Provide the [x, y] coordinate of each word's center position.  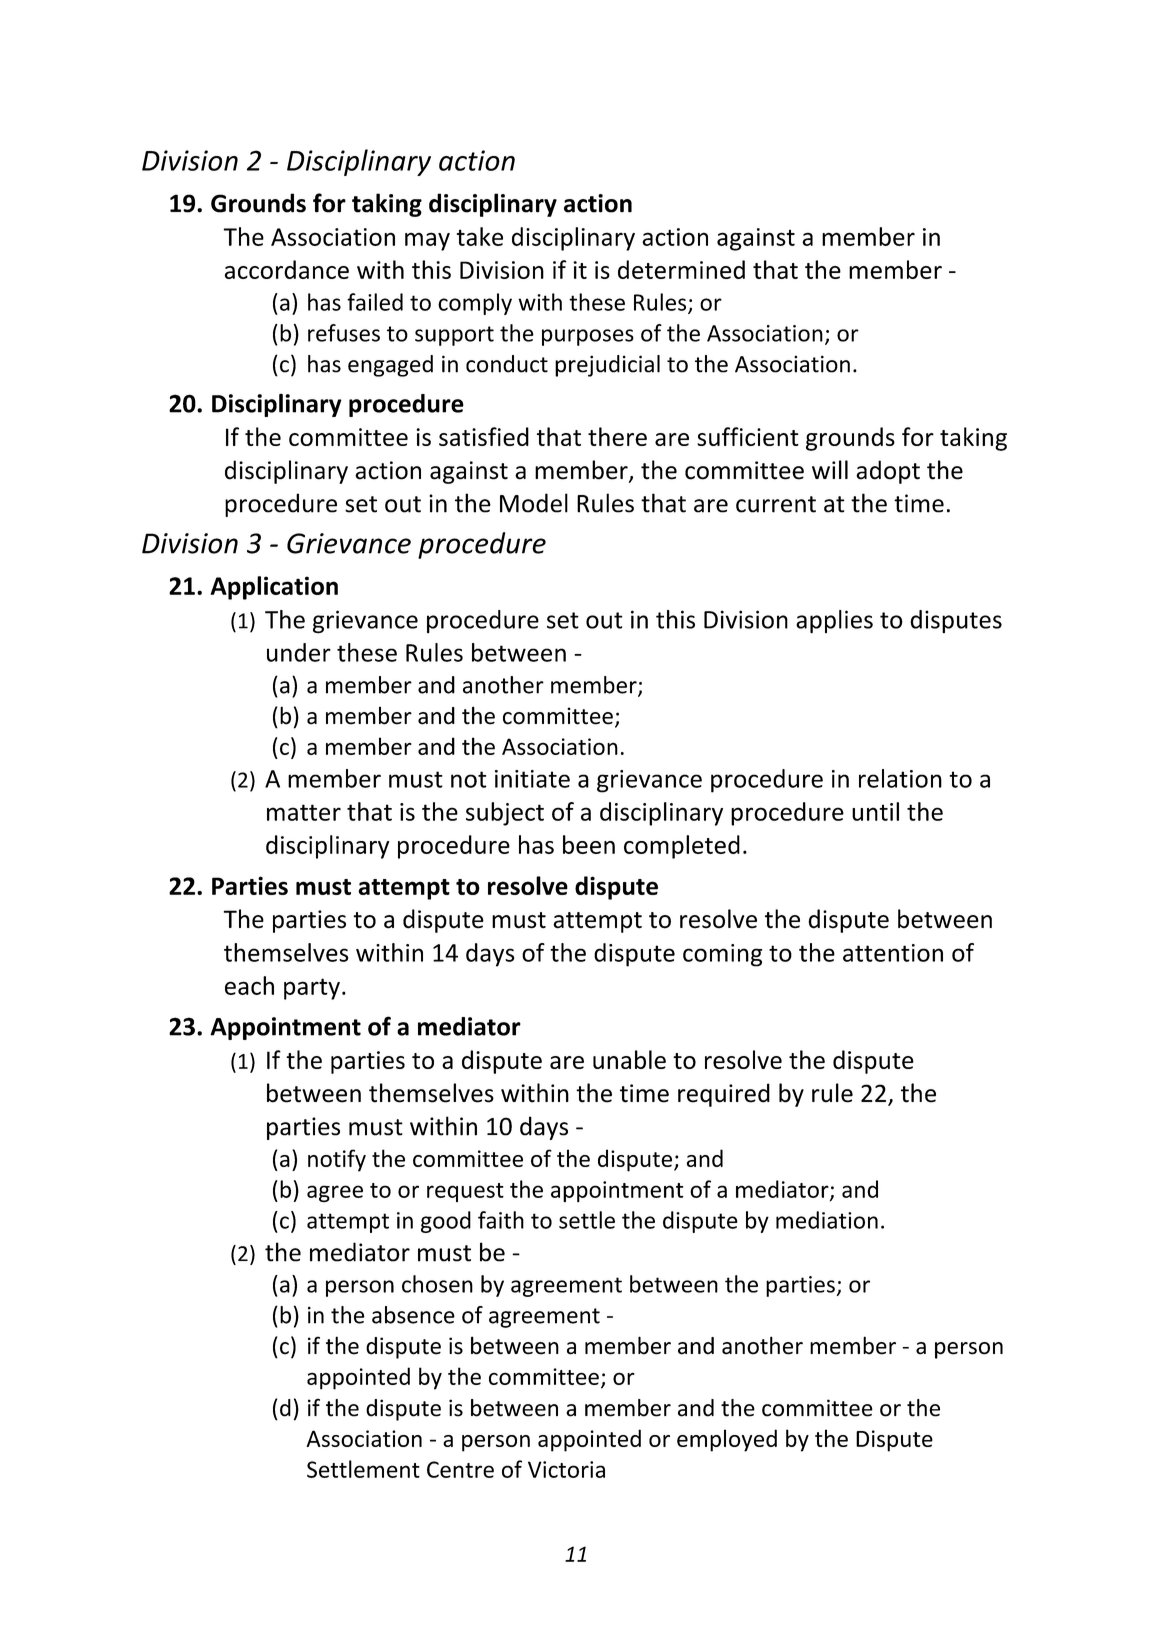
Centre [460, 1469]
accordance [287, 269]
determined [681, 269]
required [724, 1095]
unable [629, 1059]
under [299, 652]
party [312, 989]
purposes [588, 337]
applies [834, 622]
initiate [532, 779]
